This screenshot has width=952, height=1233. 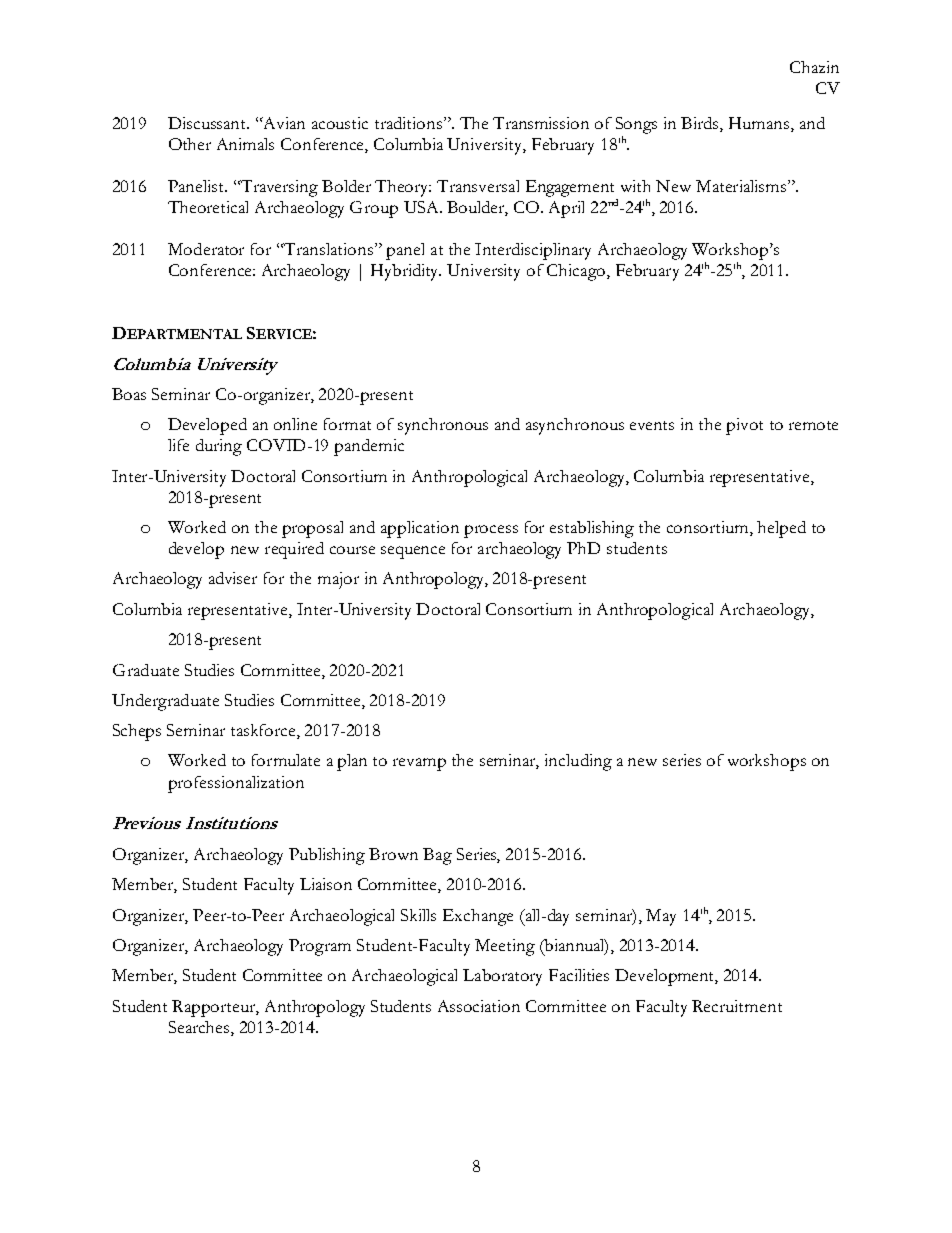 I want to click on adviser, so click(x=233, y=578).
